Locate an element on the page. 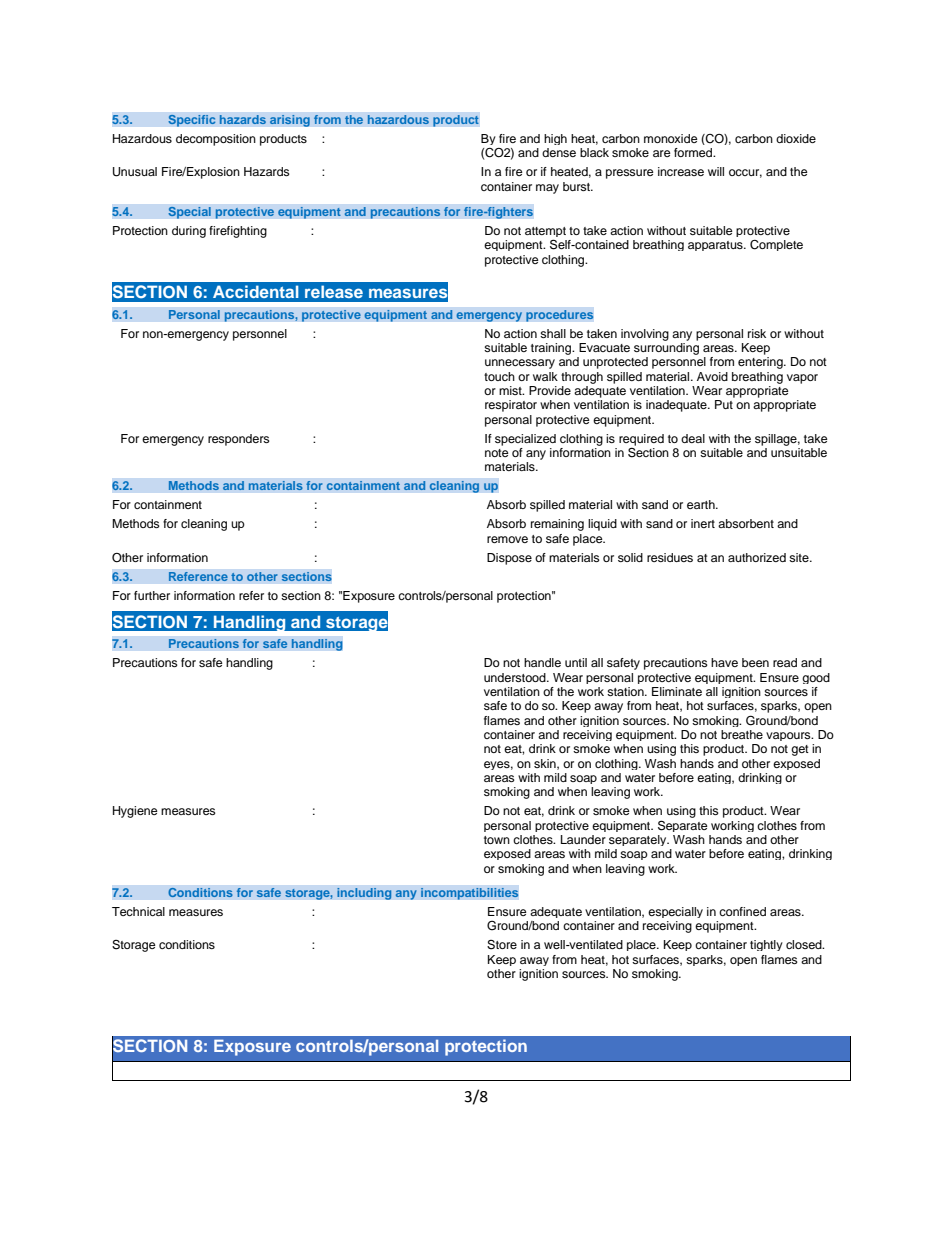 Image resolution: width=952 pixels, height=1233 pixels. inert is located at coordinates (703, 523).
